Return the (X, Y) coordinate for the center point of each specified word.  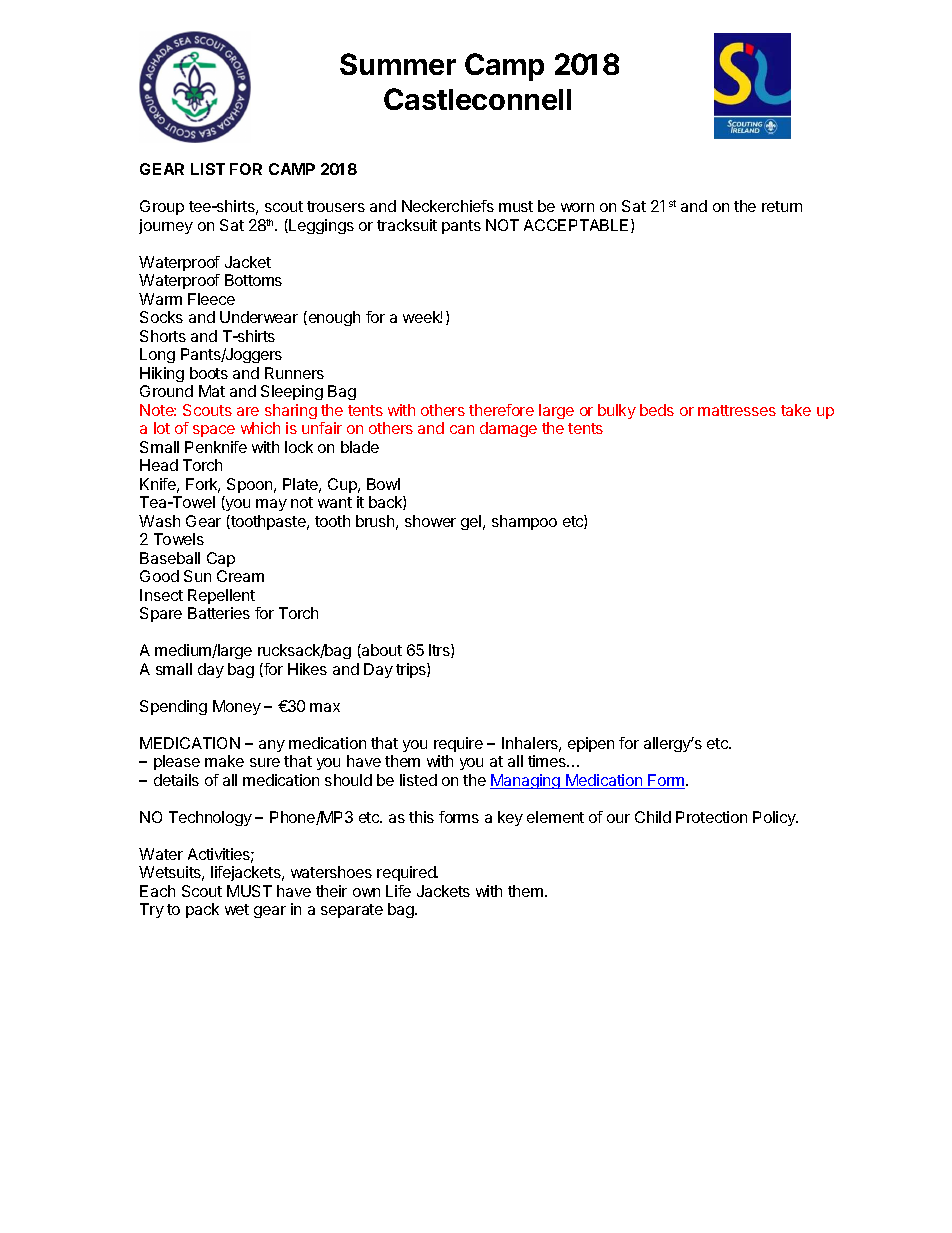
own (366, 892)
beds (657, 410)
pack (202, 910)
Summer (398, 64)
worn (577, 207)
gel (472, 522)
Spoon (251, 485)
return (782, 206)
